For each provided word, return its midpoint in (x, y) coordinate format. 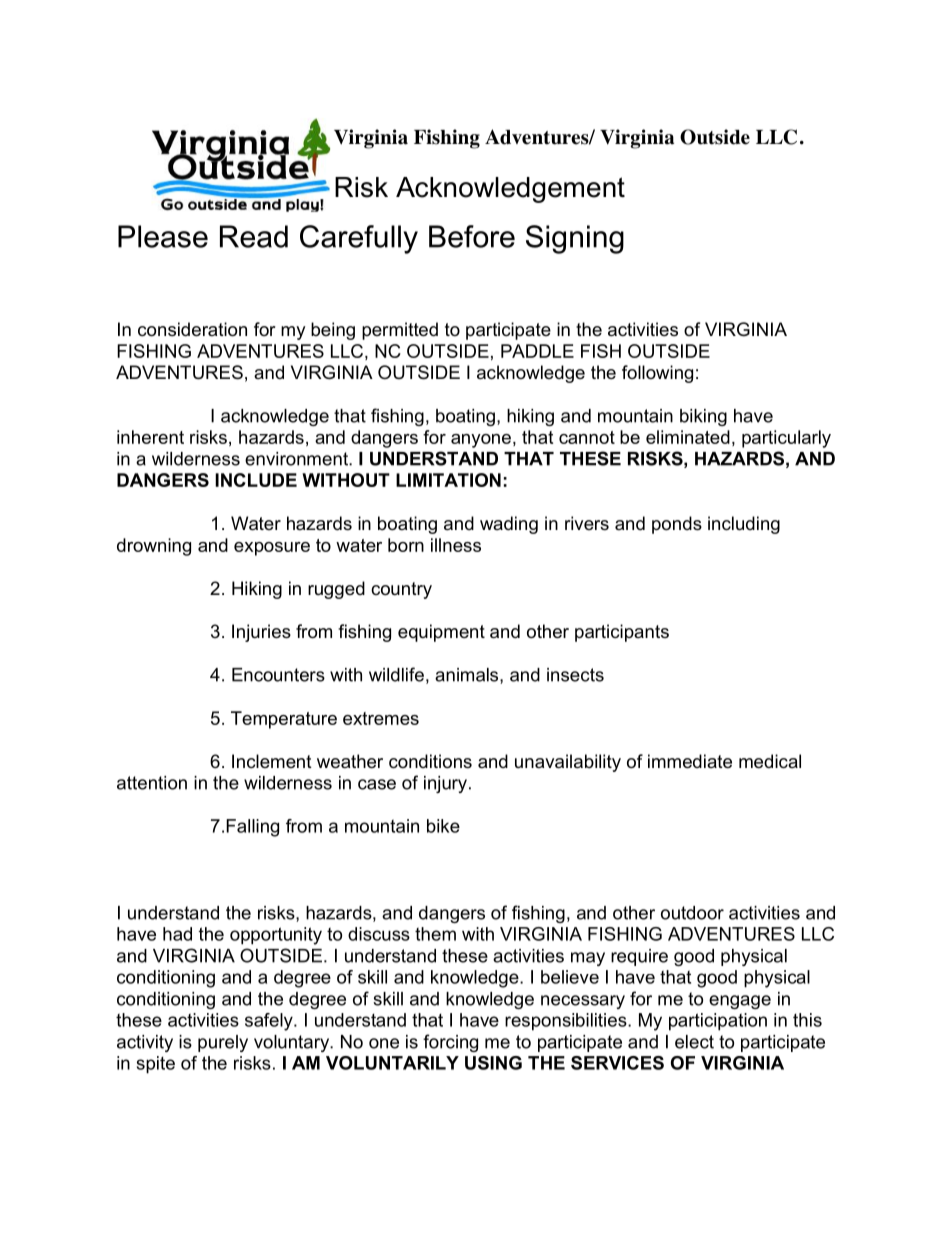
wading (509, 525)
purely (223, 1043)
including (744, 525)
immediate (690, 761)
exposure (272, 549)
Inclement (272, 761)
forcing (450, 1043)
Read (254, 236)
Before (472, 236)
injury (447, 784)
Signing (575, 239)
